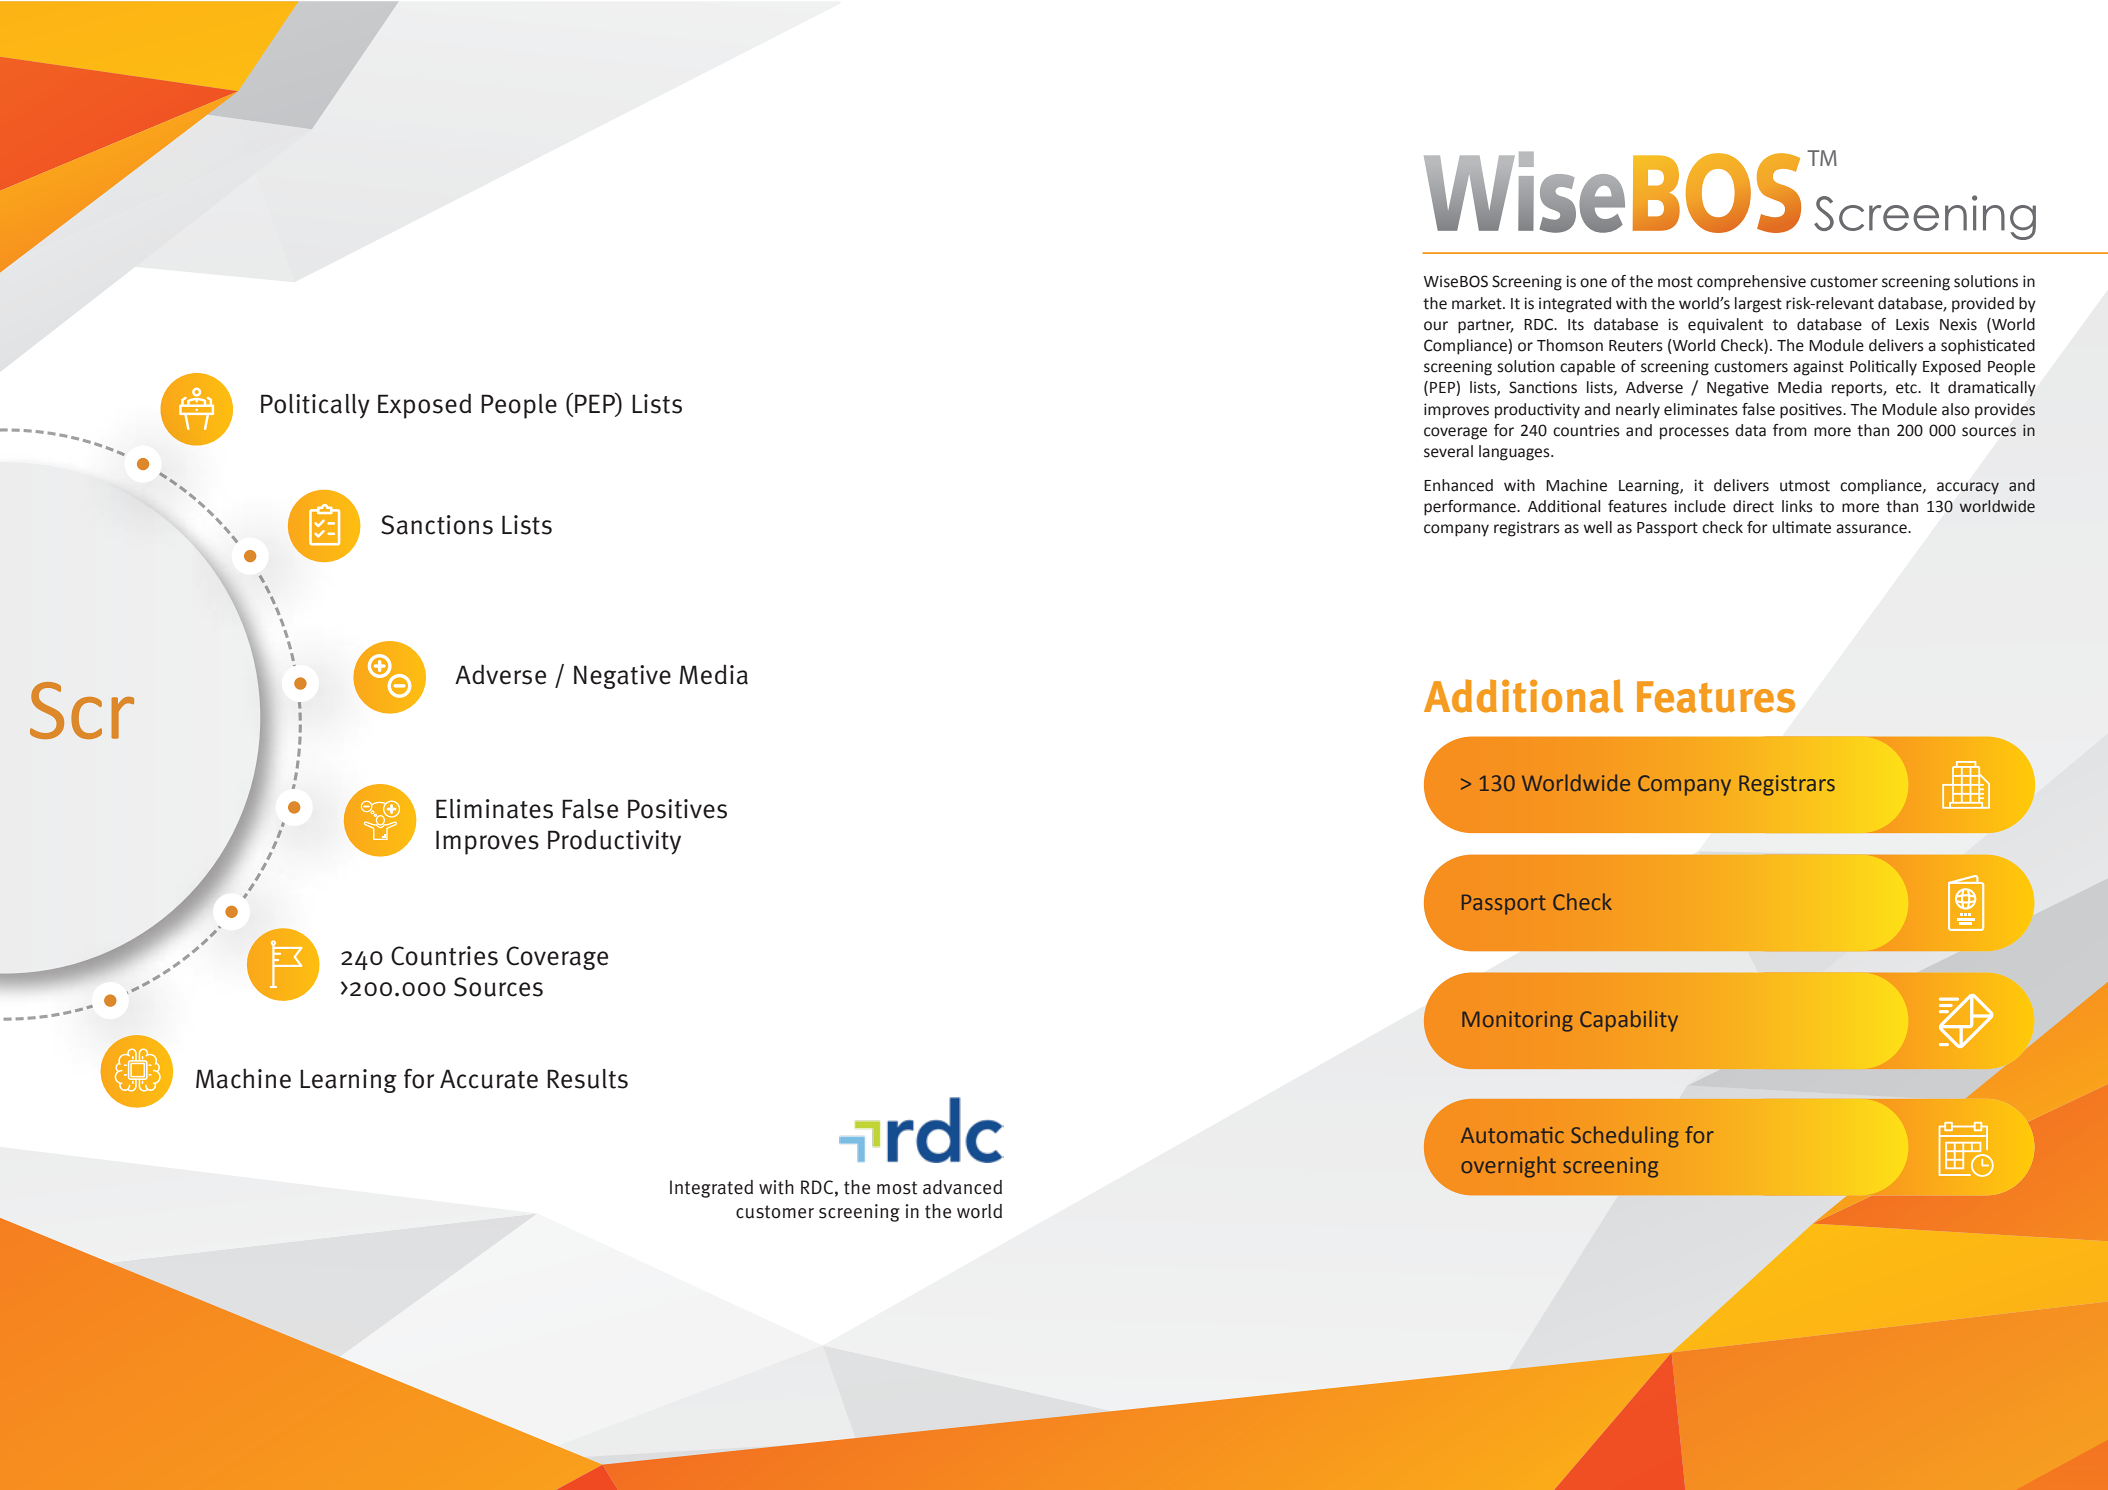 This screenshot has width=2108, height=1490. What do you see at coordinates (1478, 303) in the screenshot?
I see `market` at bounding box center [1478, 303].
